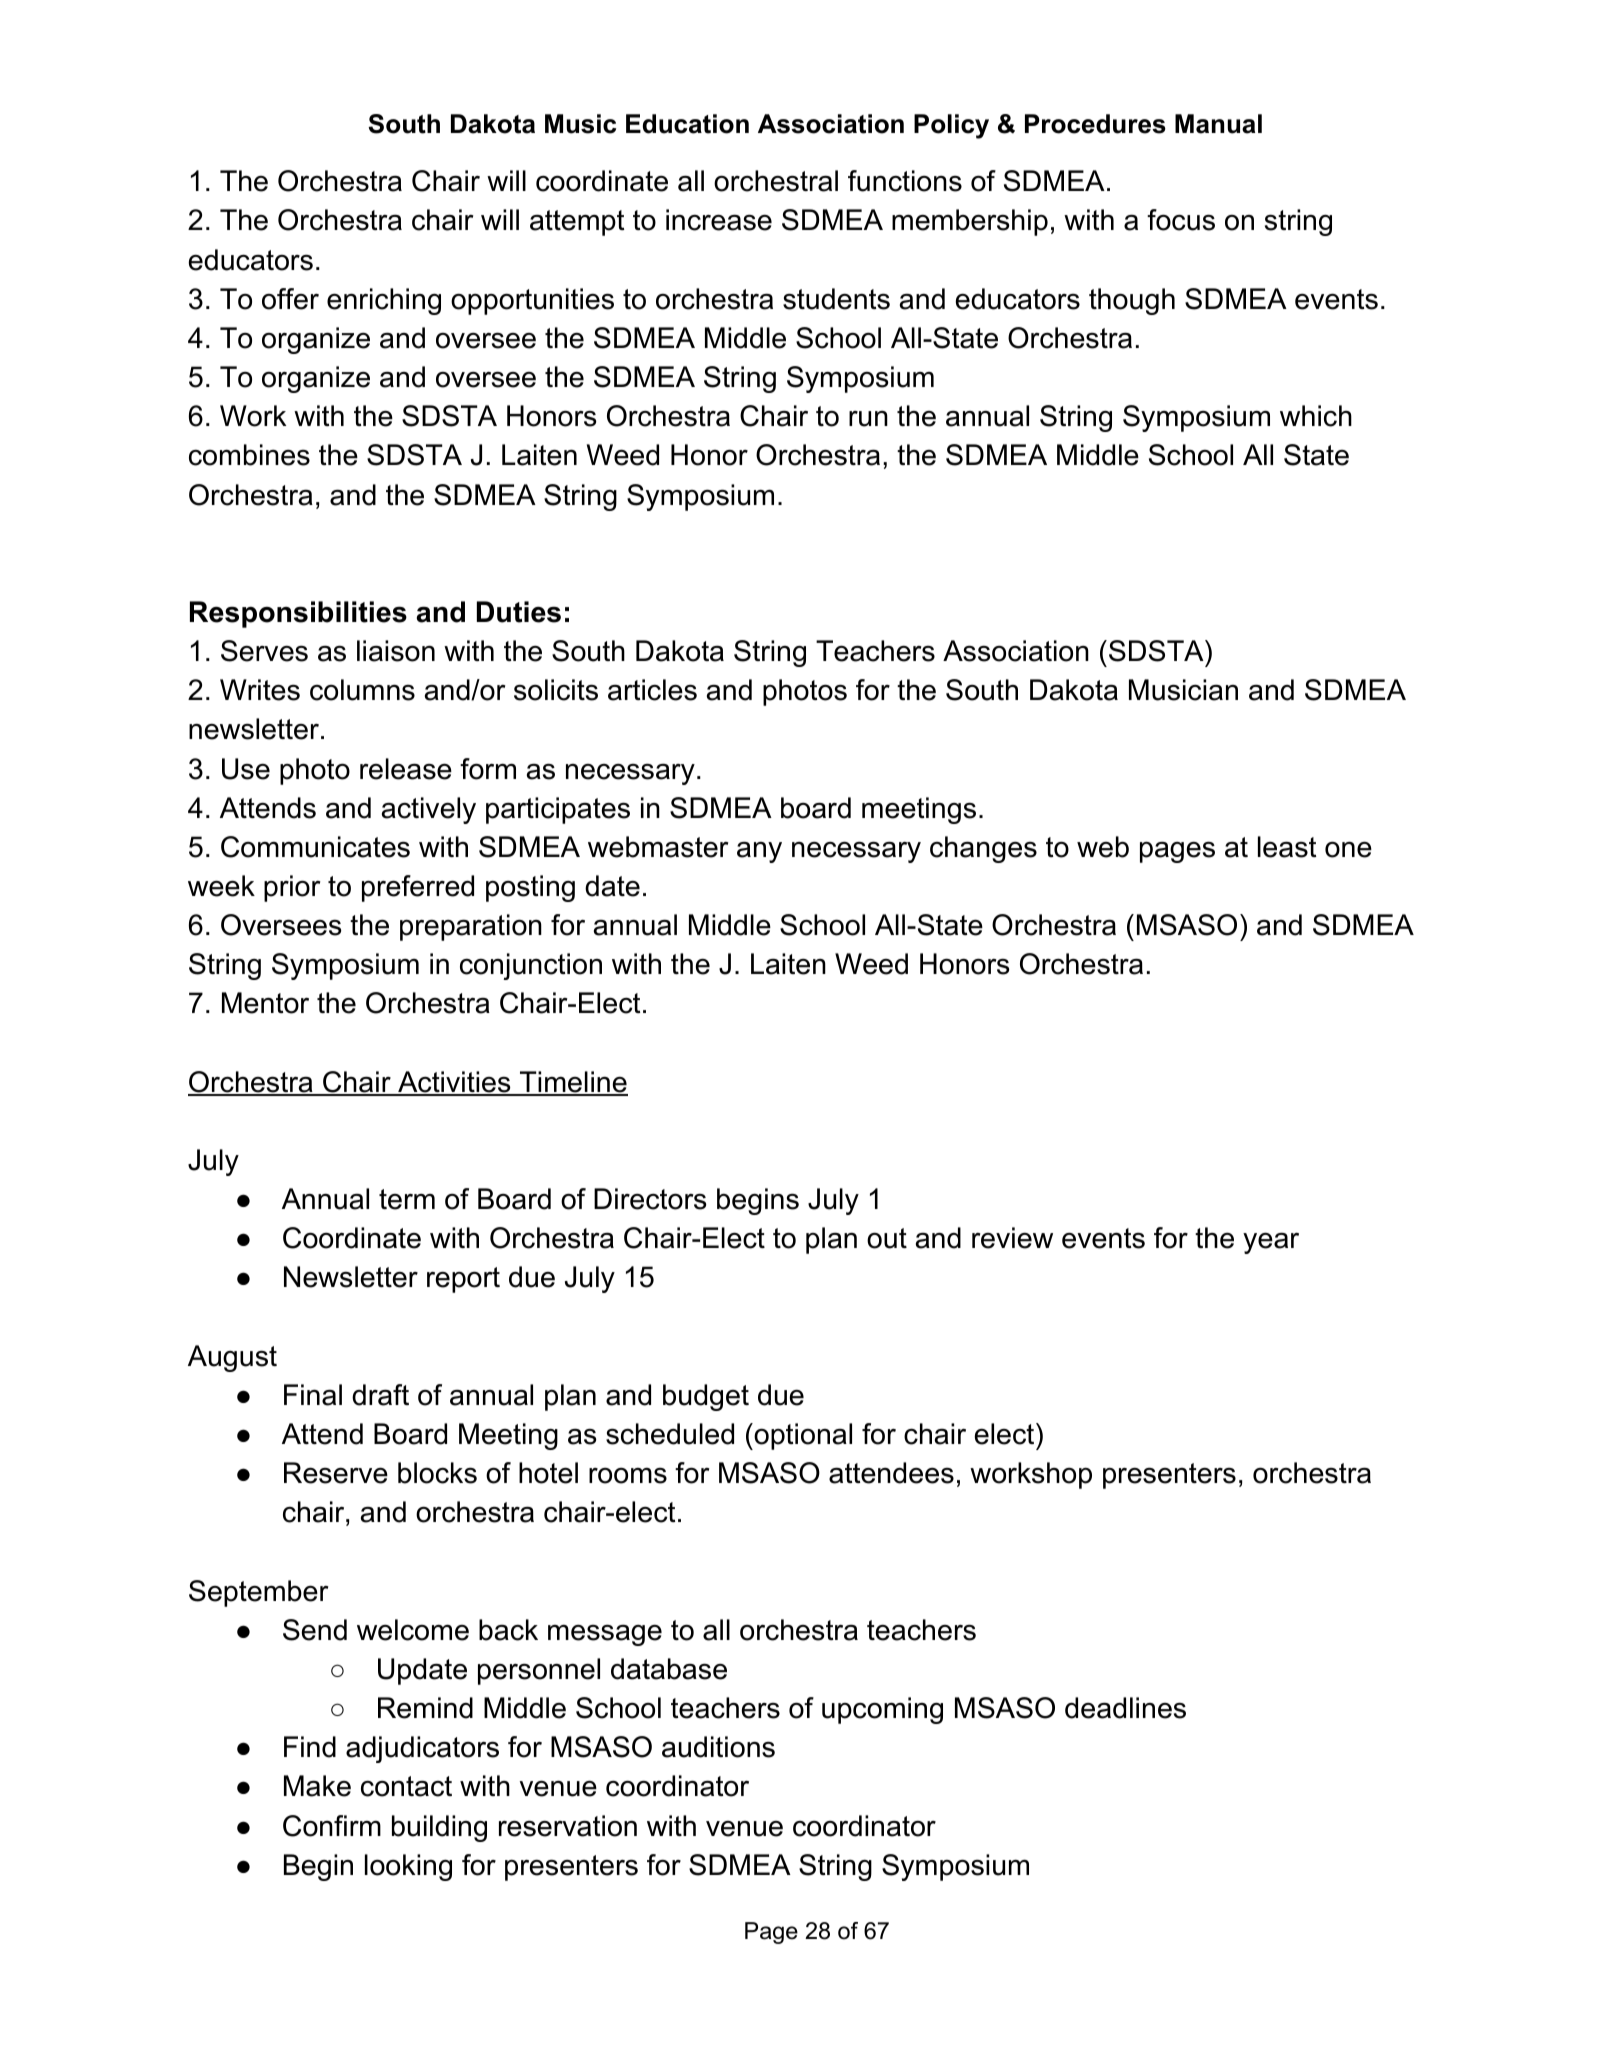  Describe the element at coordinates (1287, 847) in the document. I see `least` at that location.
